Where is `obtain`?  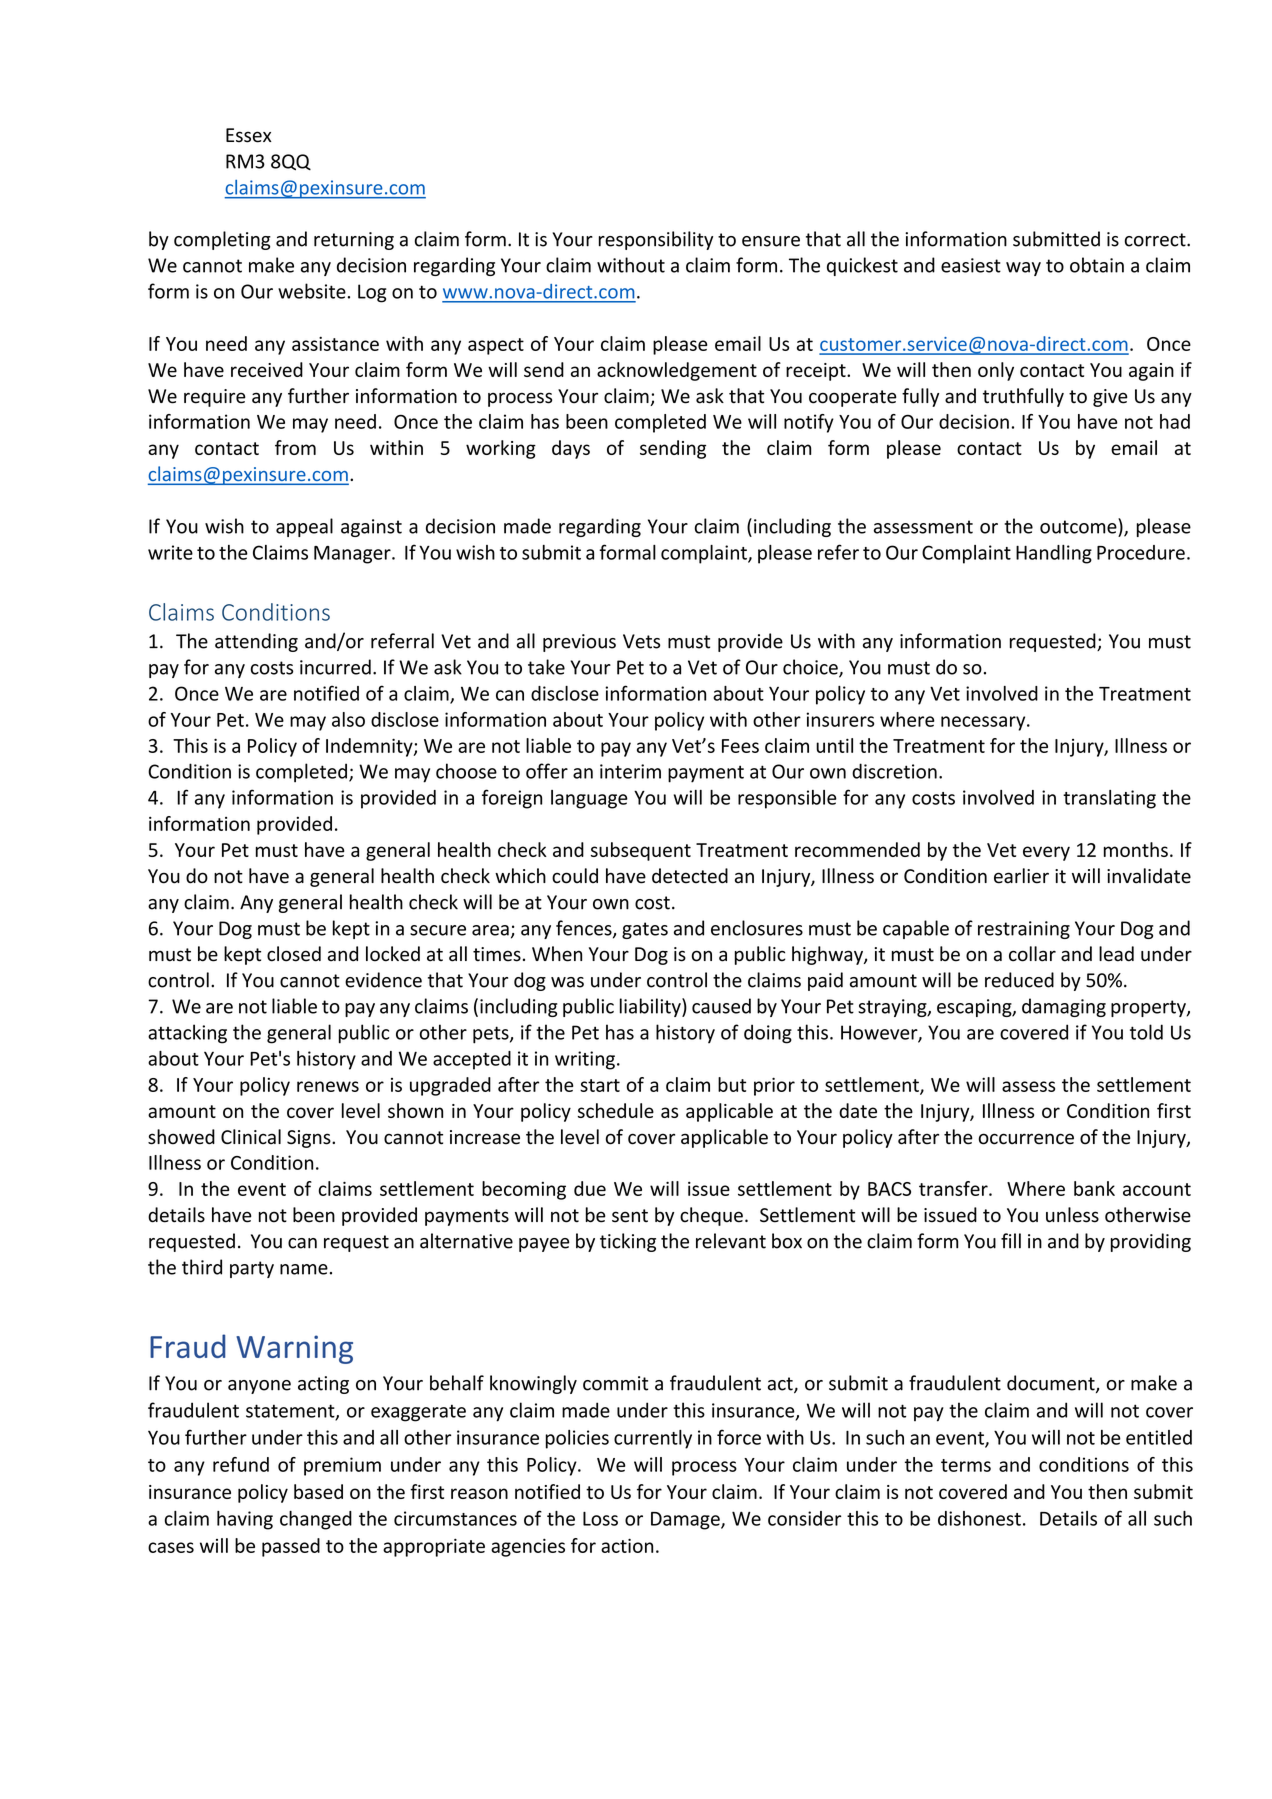
obtain is located at coordinates (1097, 265).
